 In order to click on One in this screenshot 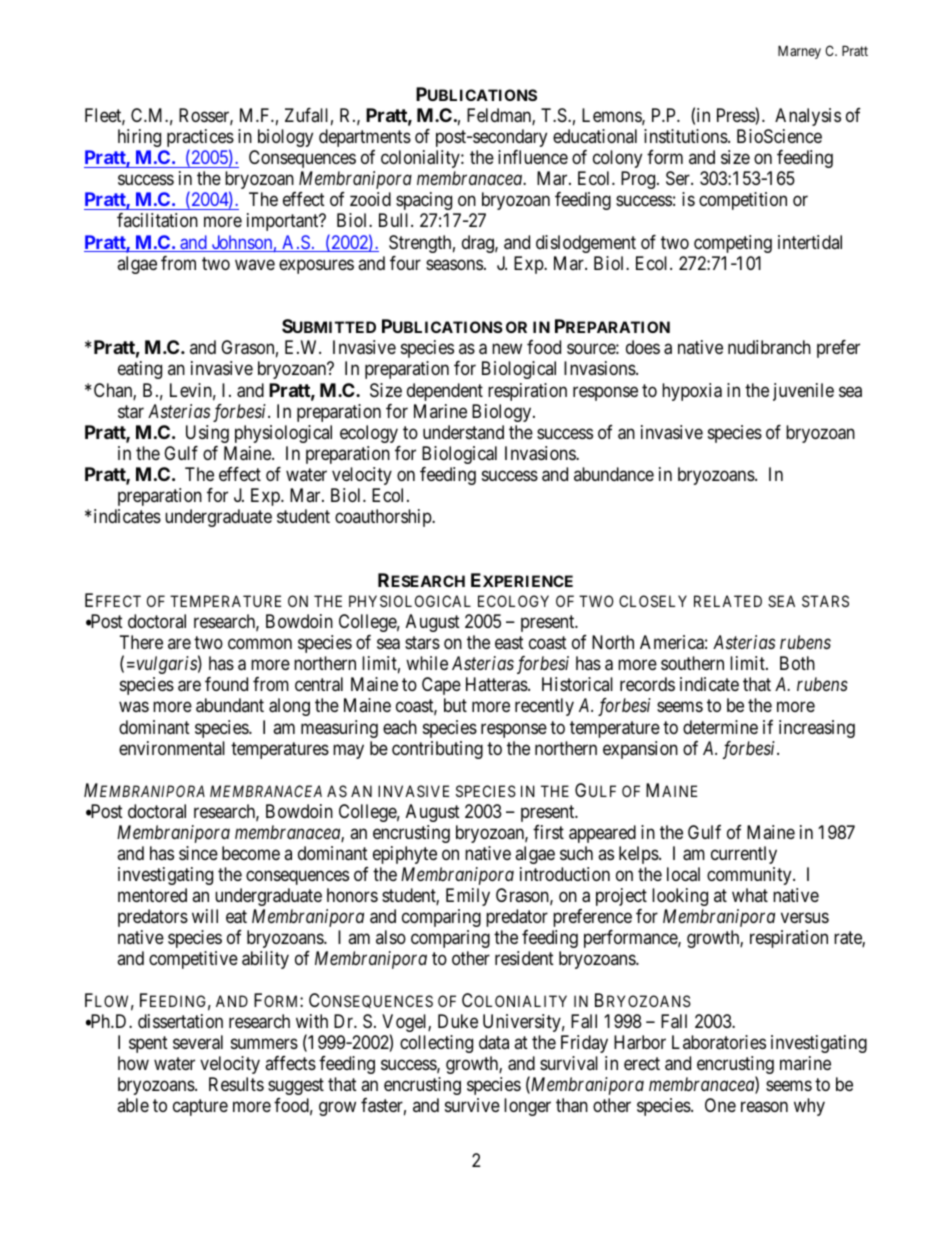, I will do `click(720, 1105)`.
